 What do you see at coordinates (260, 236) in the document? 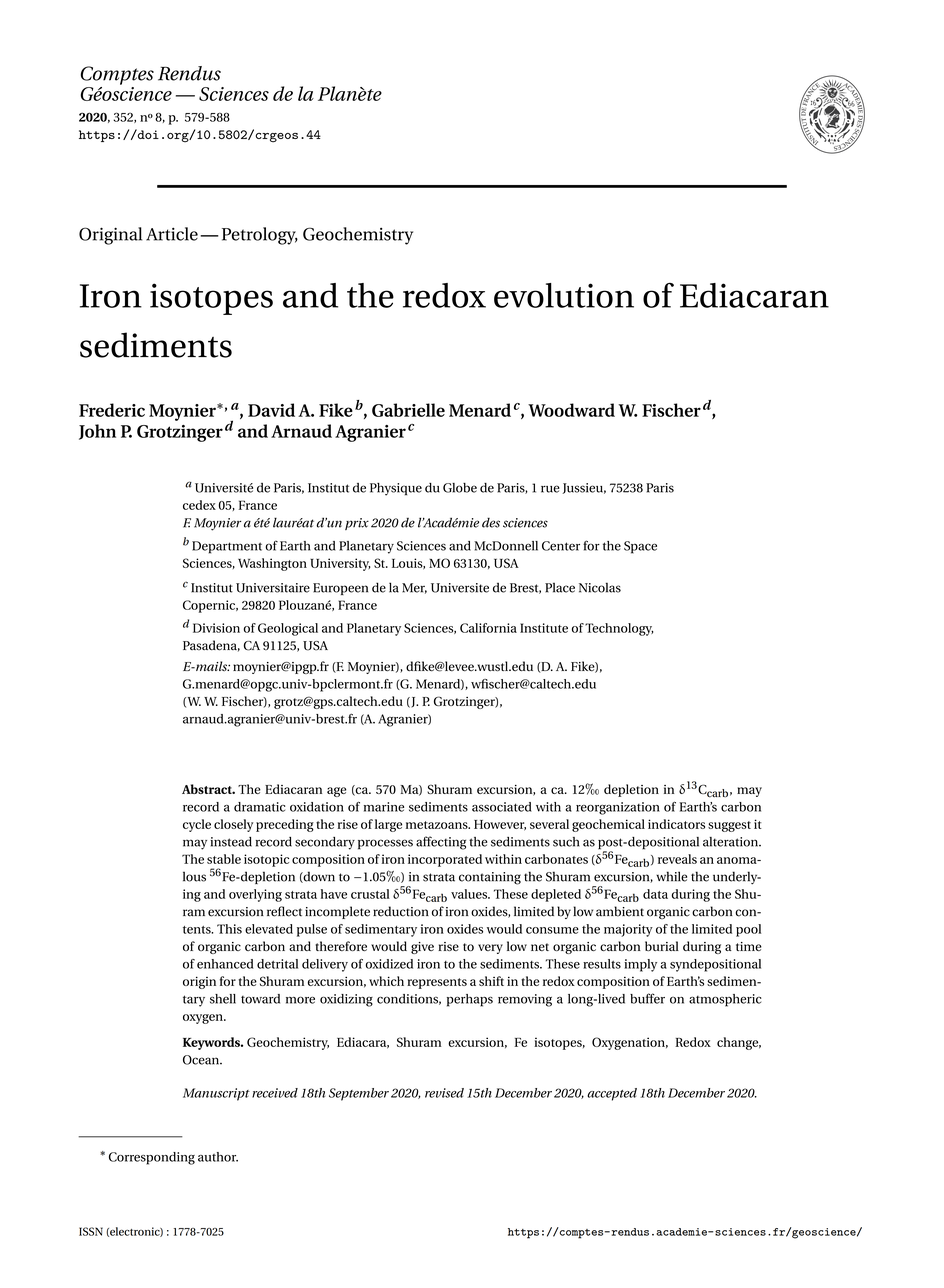
I see `Petrology` at bounding box center [260, 236].
